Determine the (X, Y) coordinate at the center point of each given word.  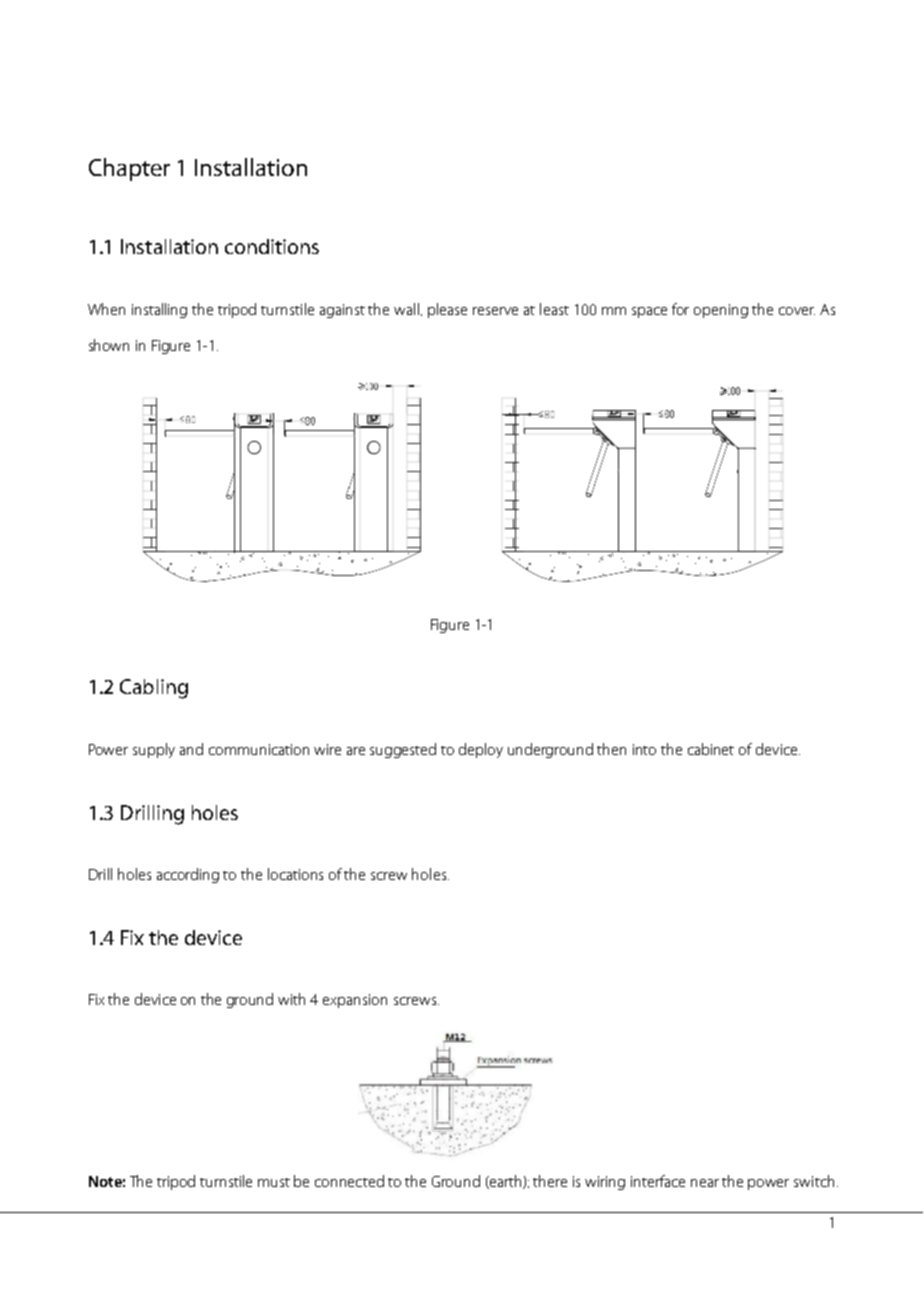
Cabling (154, 689)
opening (721, 311)
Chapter (129, 169)
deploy (481, 750)
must (274, 1182)
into (644, 749)
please (447, 310)
